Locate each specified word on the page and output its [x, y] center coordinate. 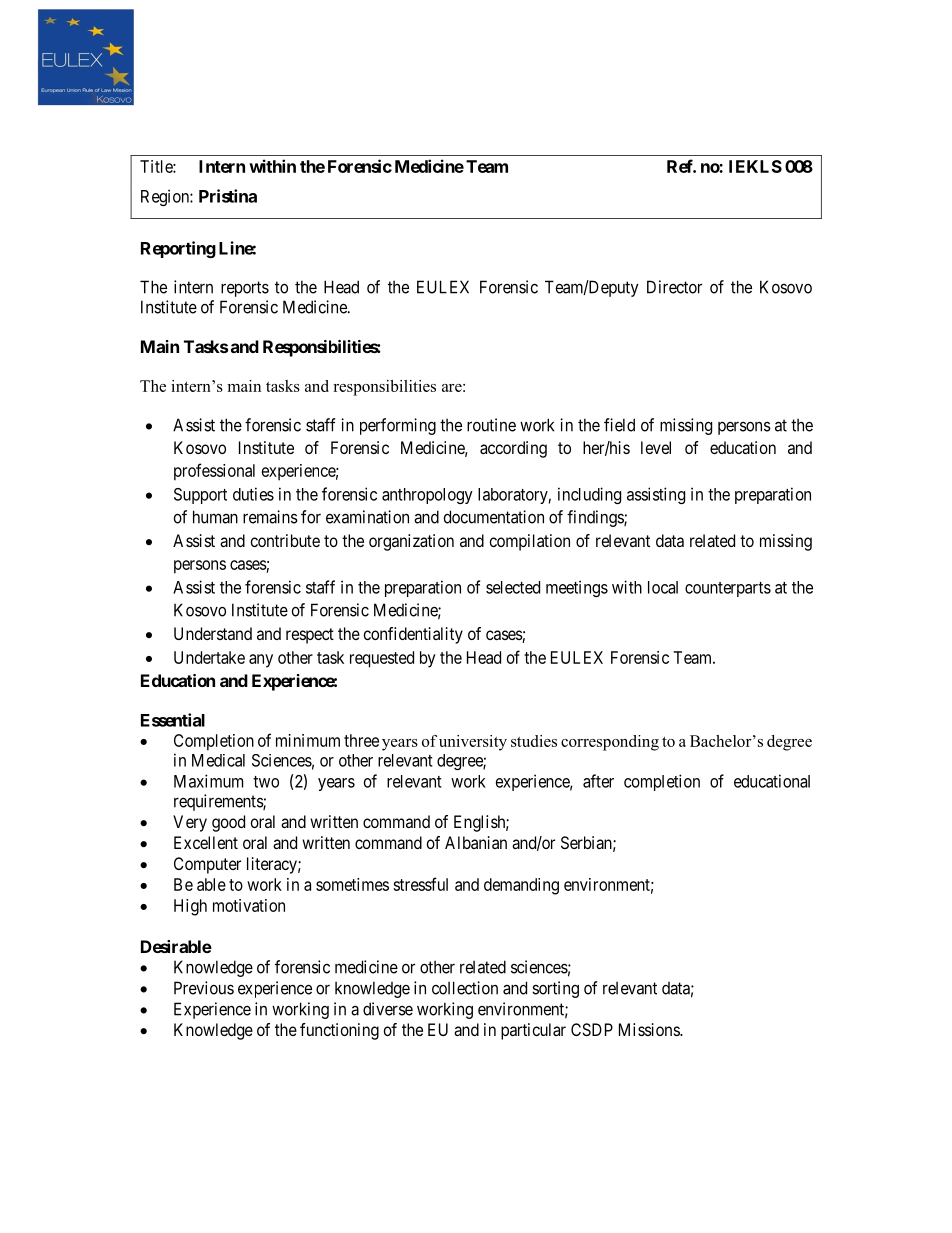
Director [674, 287]
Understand [213, 633]
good [228, 823]
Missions [650, 1029]
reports [245, 289]
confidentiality [413, 635]
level [656, 447]
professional [214, 472]
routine [491, 425]
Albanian [476, 842]
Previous [204, 988]
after [598, 781]
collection [465, 988]
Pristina [228, 196]
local [663, 587]
